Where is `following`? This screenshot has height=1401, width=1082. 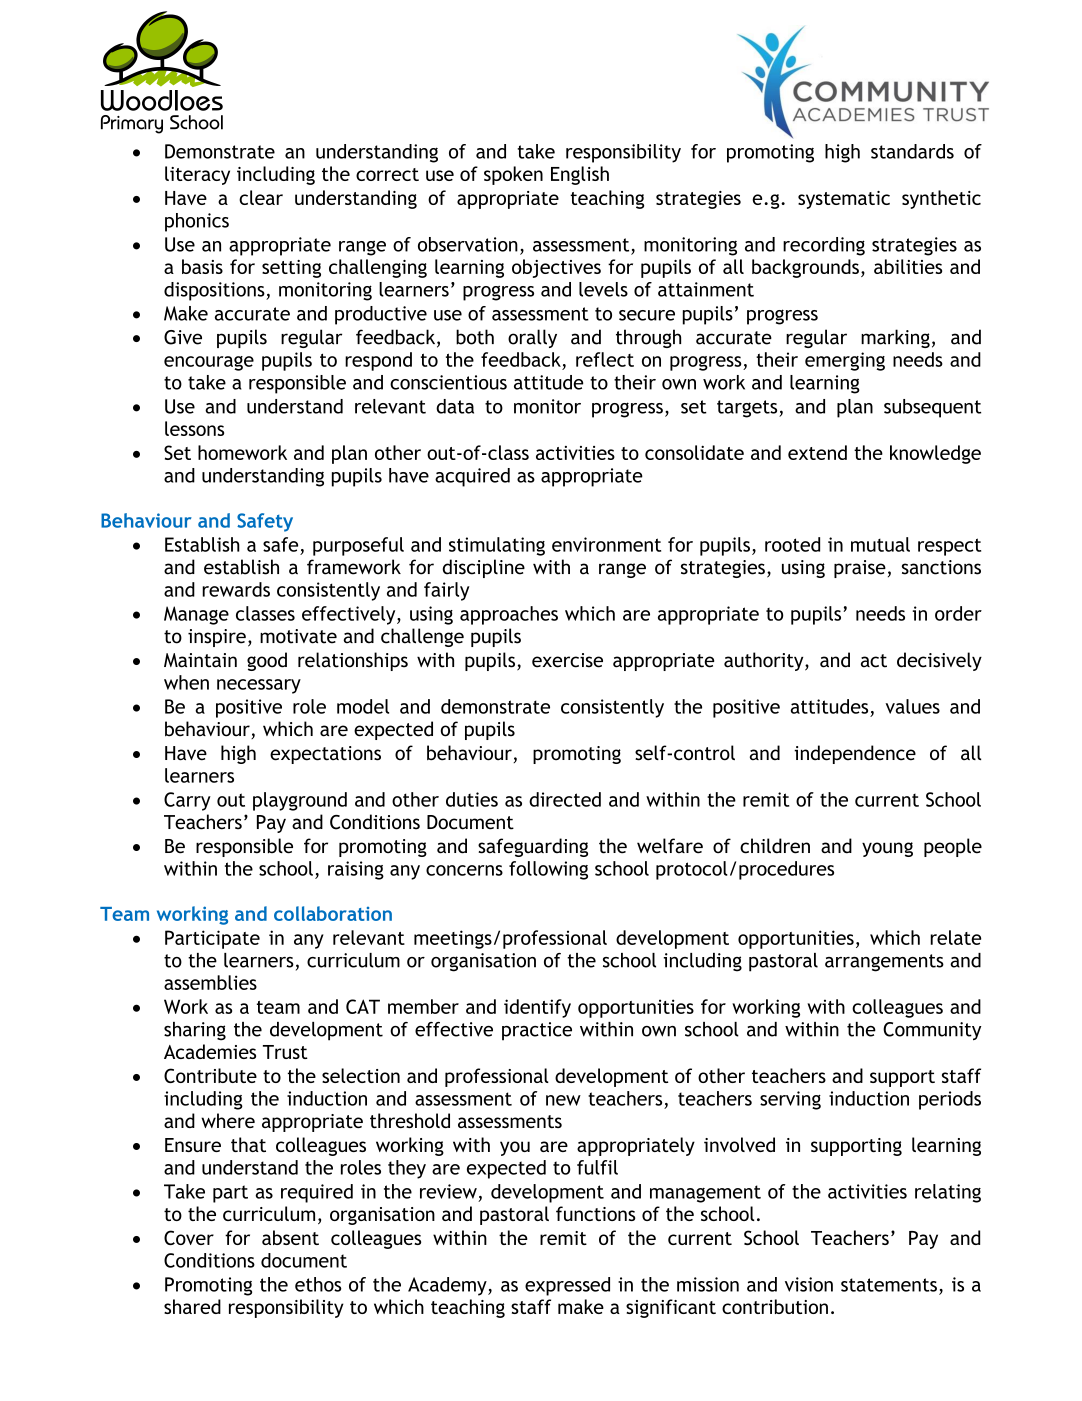 following is located at coordinates (548, 870).
